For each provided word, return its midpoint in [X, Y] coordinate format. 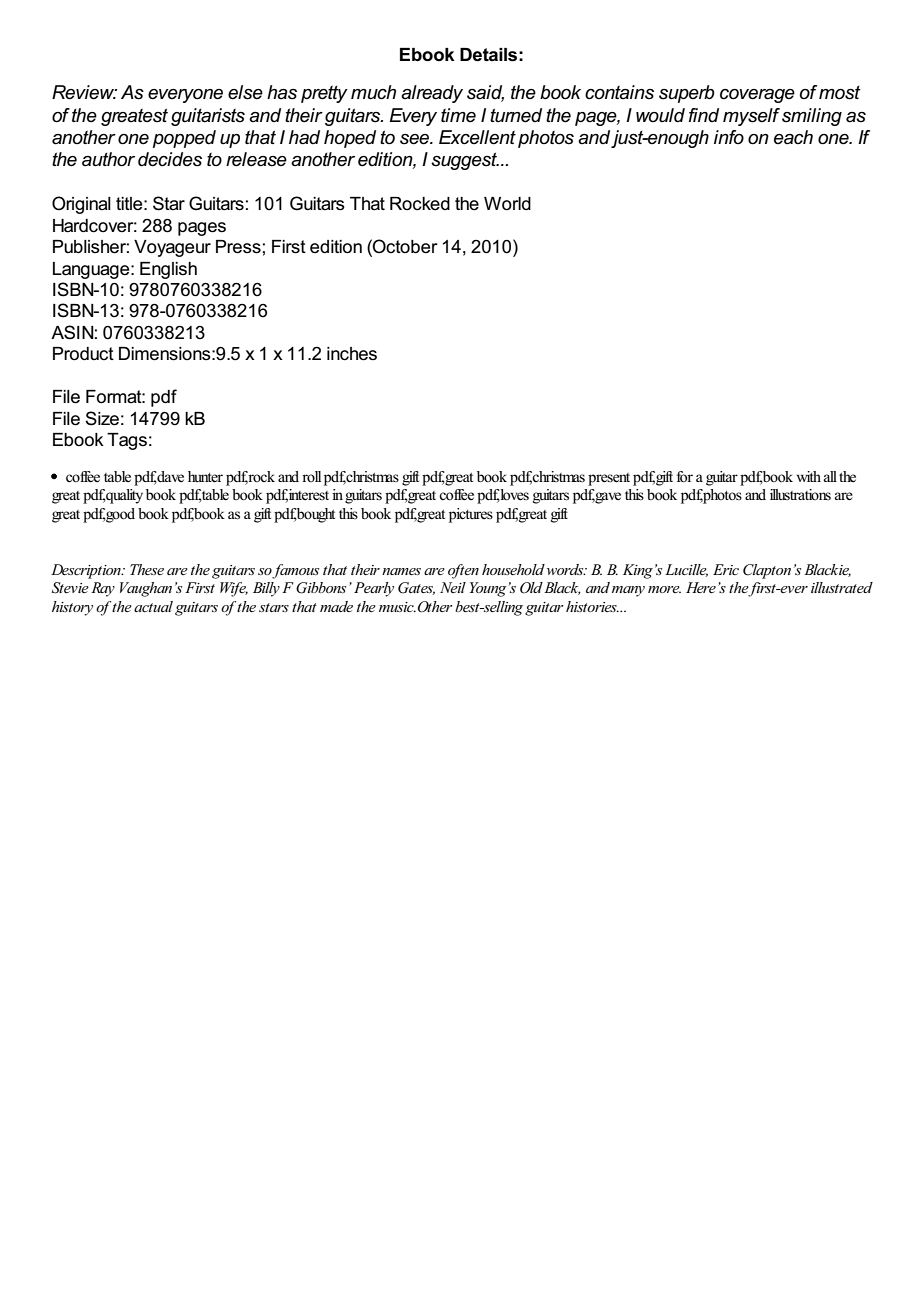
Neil [453, 587]
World [507, 204]
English [168, 270]
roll [311, 476]
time [458, 115]
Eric [726, 569]
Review [84, 92]
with [809, 476]
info [729, 137]
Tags [127, 441]
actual [153, 606]
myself [751, 117]
